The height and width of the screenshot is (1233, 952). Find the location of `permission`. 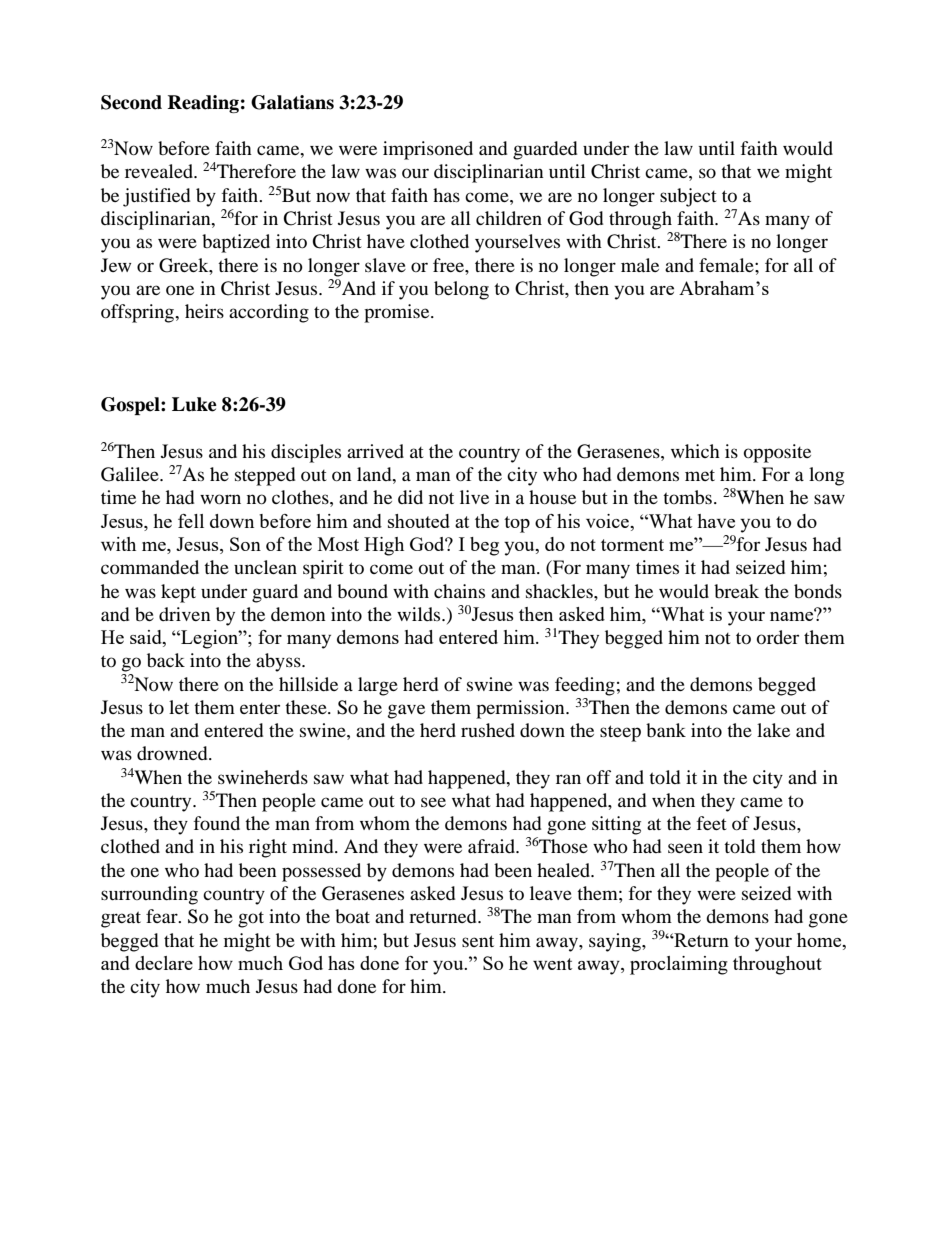

permission is located at coordinates (521, 709).
